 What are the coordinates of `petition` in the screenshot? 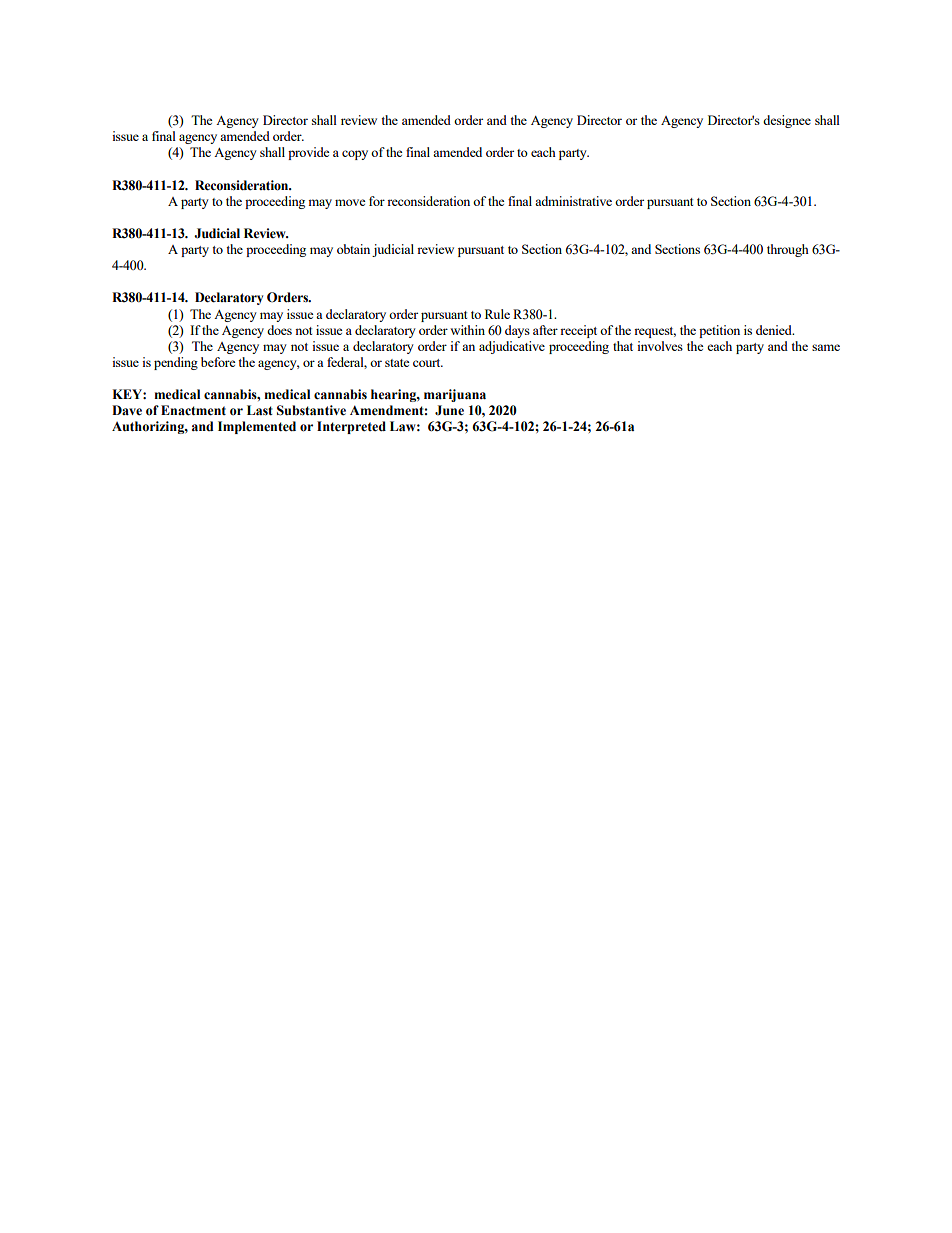 It's located at (719, 331).
